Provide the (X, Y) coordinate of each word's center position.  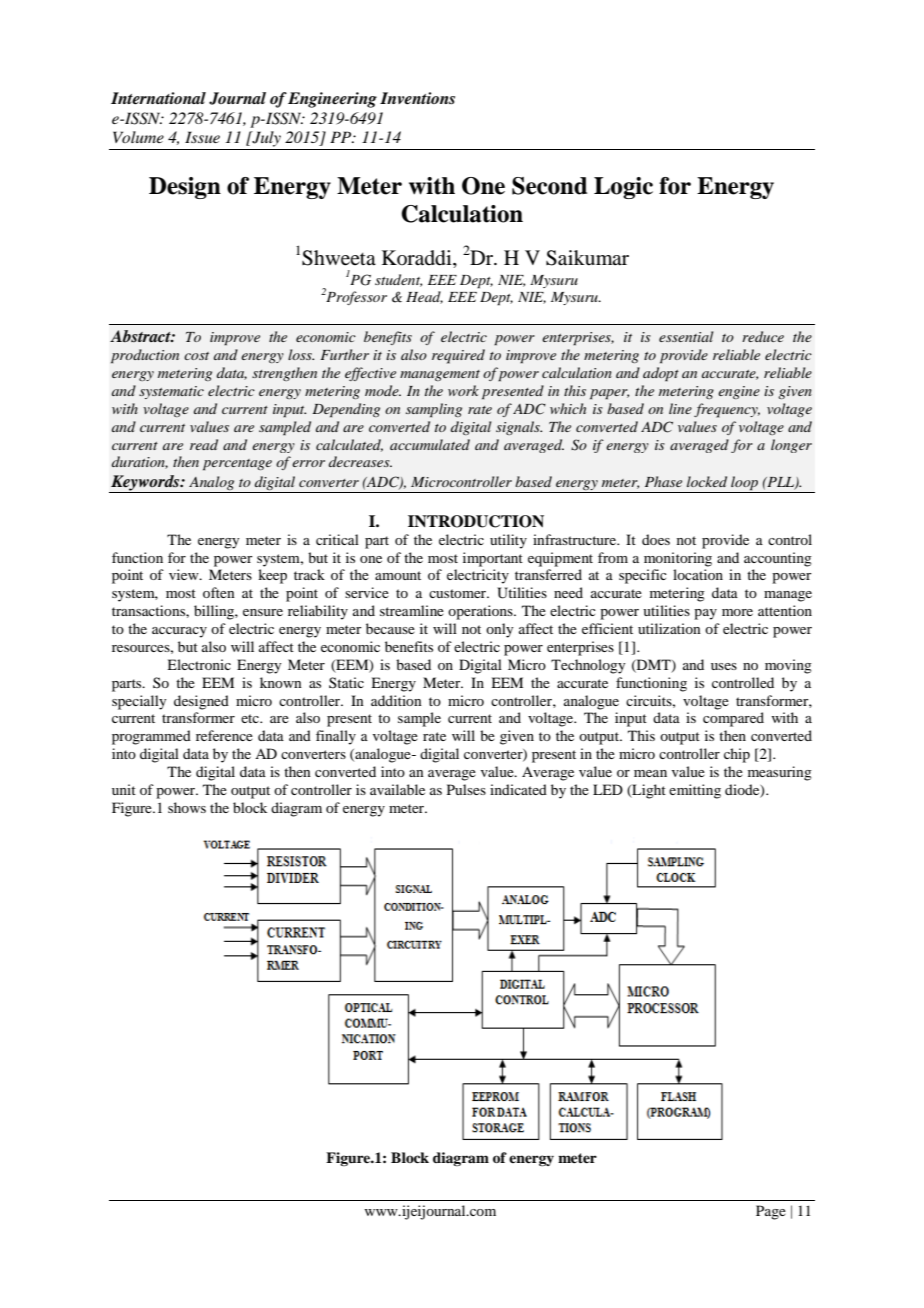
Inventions (417, 98)
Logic (623, 188)
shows (187, 807)
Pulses (466, 789)
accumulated (430, 444)
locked (707, 481)
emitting (695, 791)
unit (124, 789)
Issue (202, 137)
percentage (237, 465)
